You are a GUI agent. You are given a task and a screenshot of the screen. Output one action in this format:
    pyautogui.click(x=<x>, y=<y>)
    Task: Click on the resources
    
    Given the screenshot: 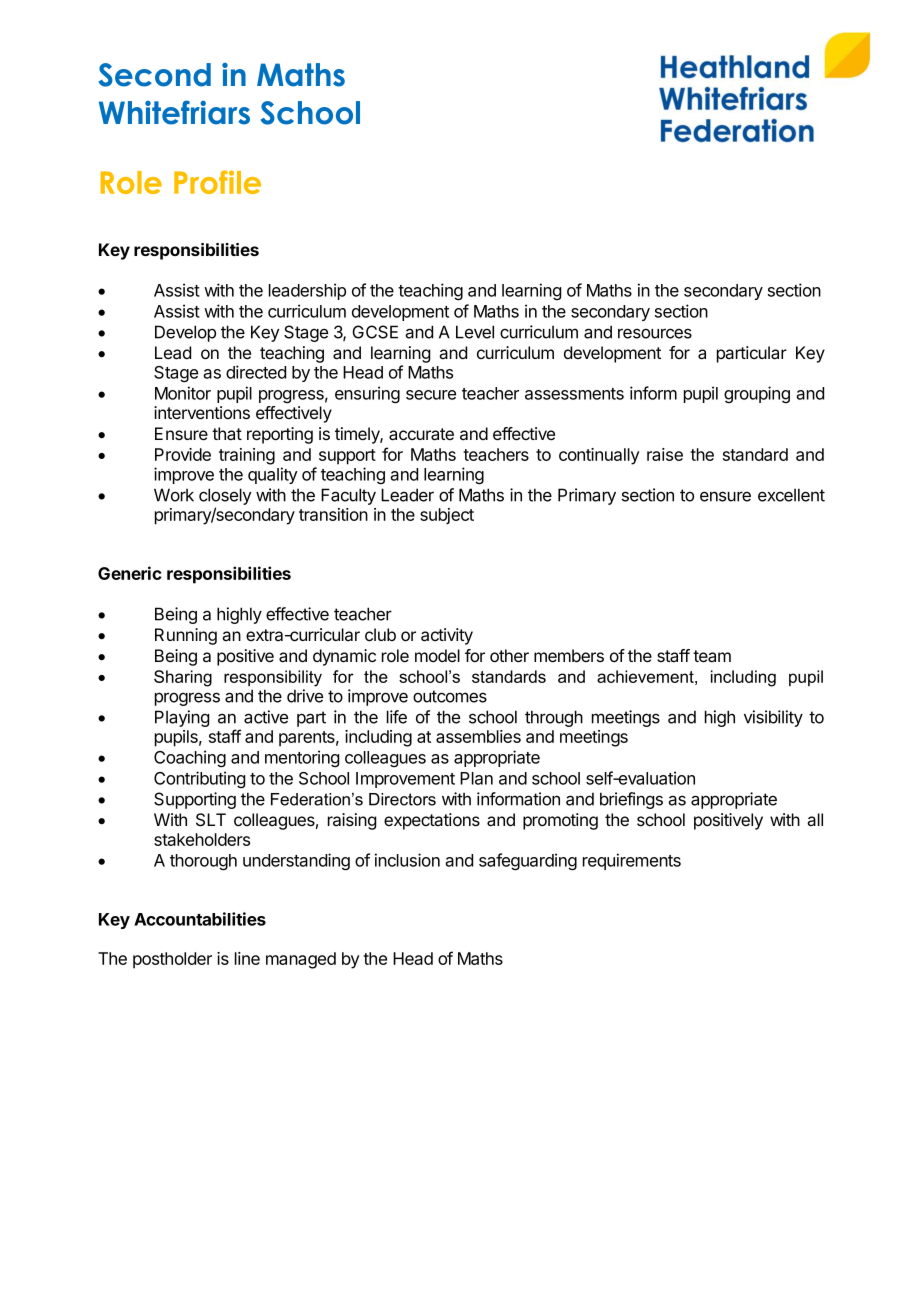 What is the action you would take?
    pyautogui.click(x=655, y=333)
